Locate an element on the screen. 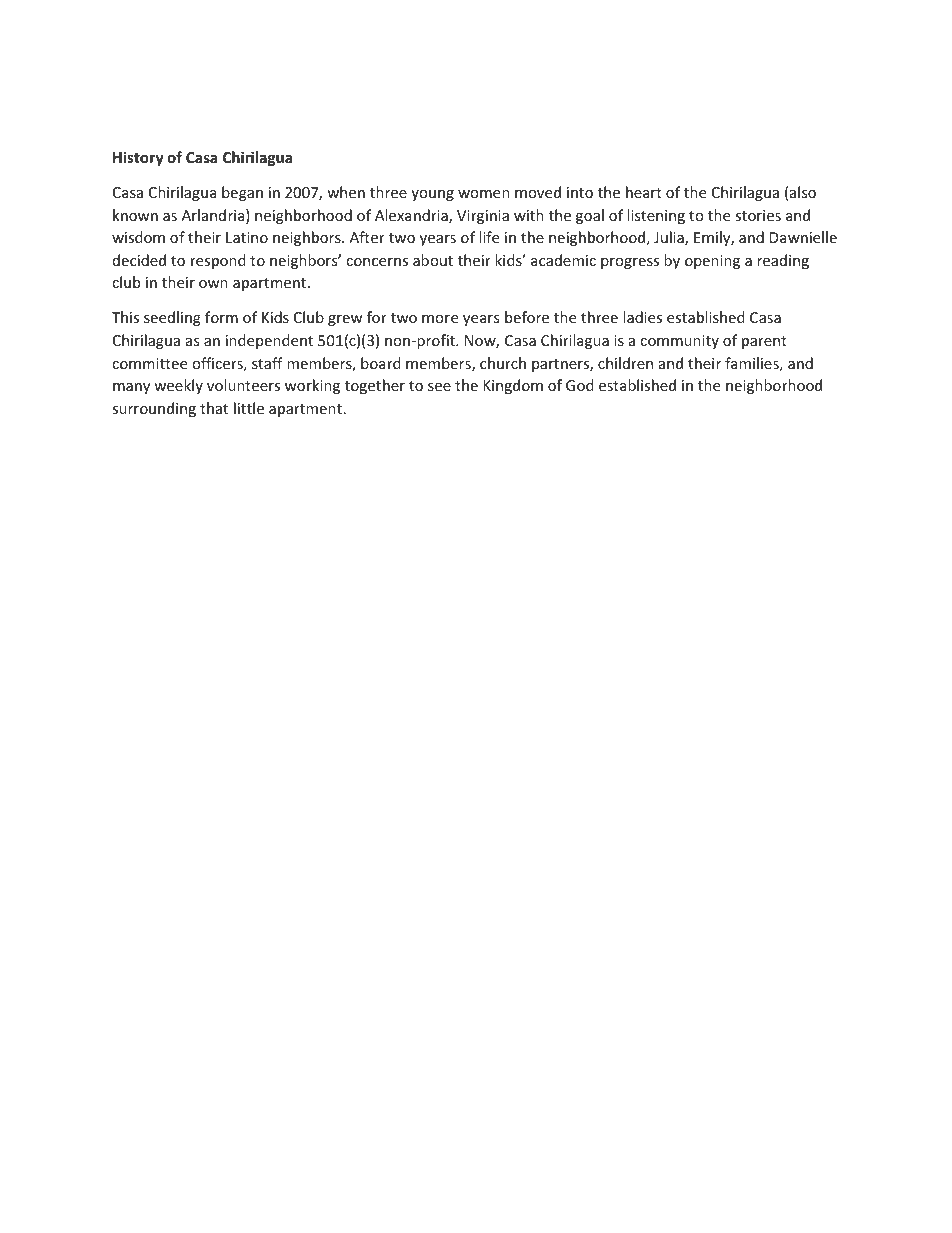 The image size is (952, 1233). respond is located at coordinates (218, 261).
